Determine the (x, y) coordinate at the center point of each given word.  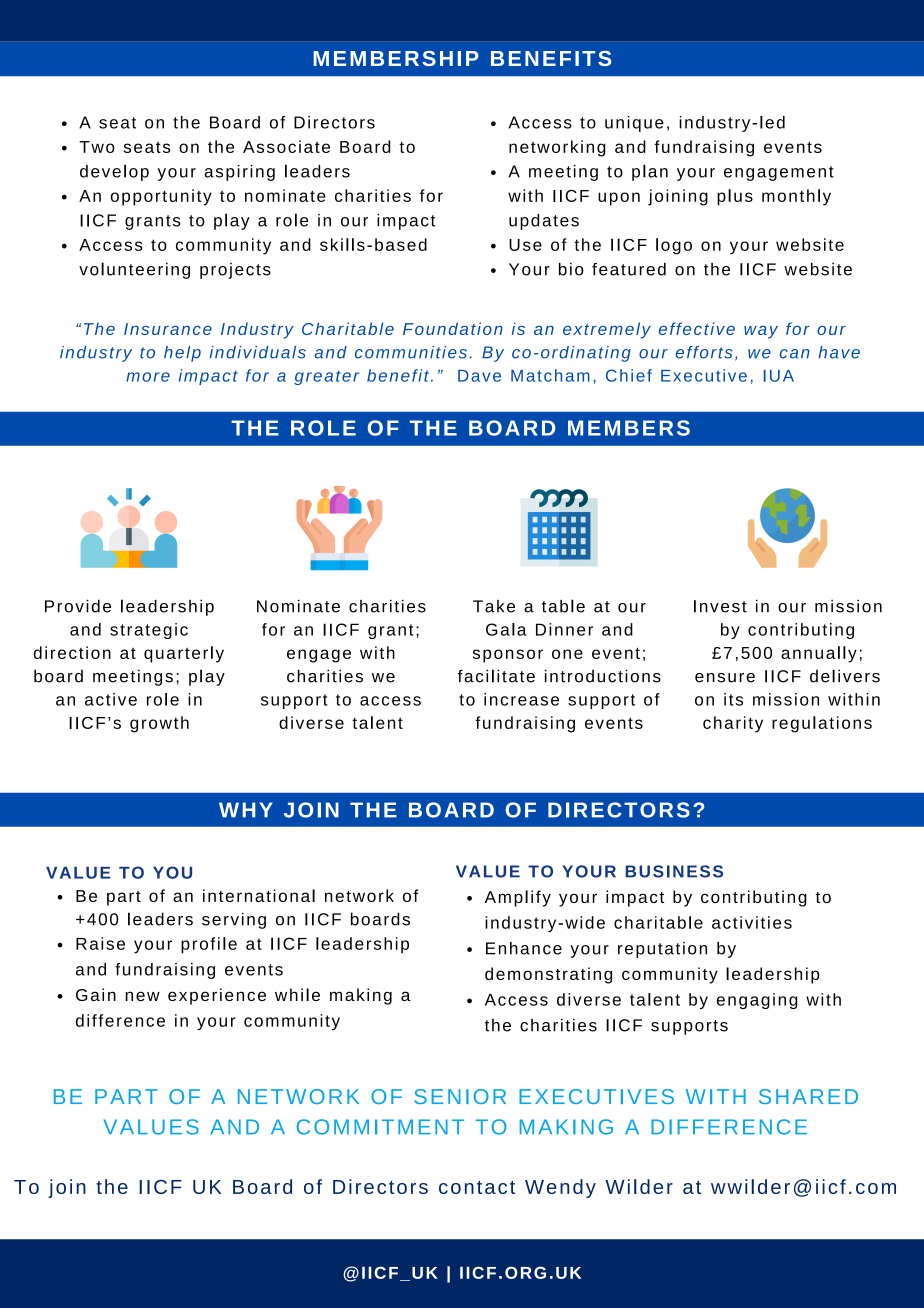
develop (114, 172)
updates (544, 222)
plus (735, 197)
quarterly (184, 654)
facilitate (496, 676)
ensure (725, 678)
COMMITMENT (380, 1127)
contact (477, 1187)
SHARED (808, 1096)
